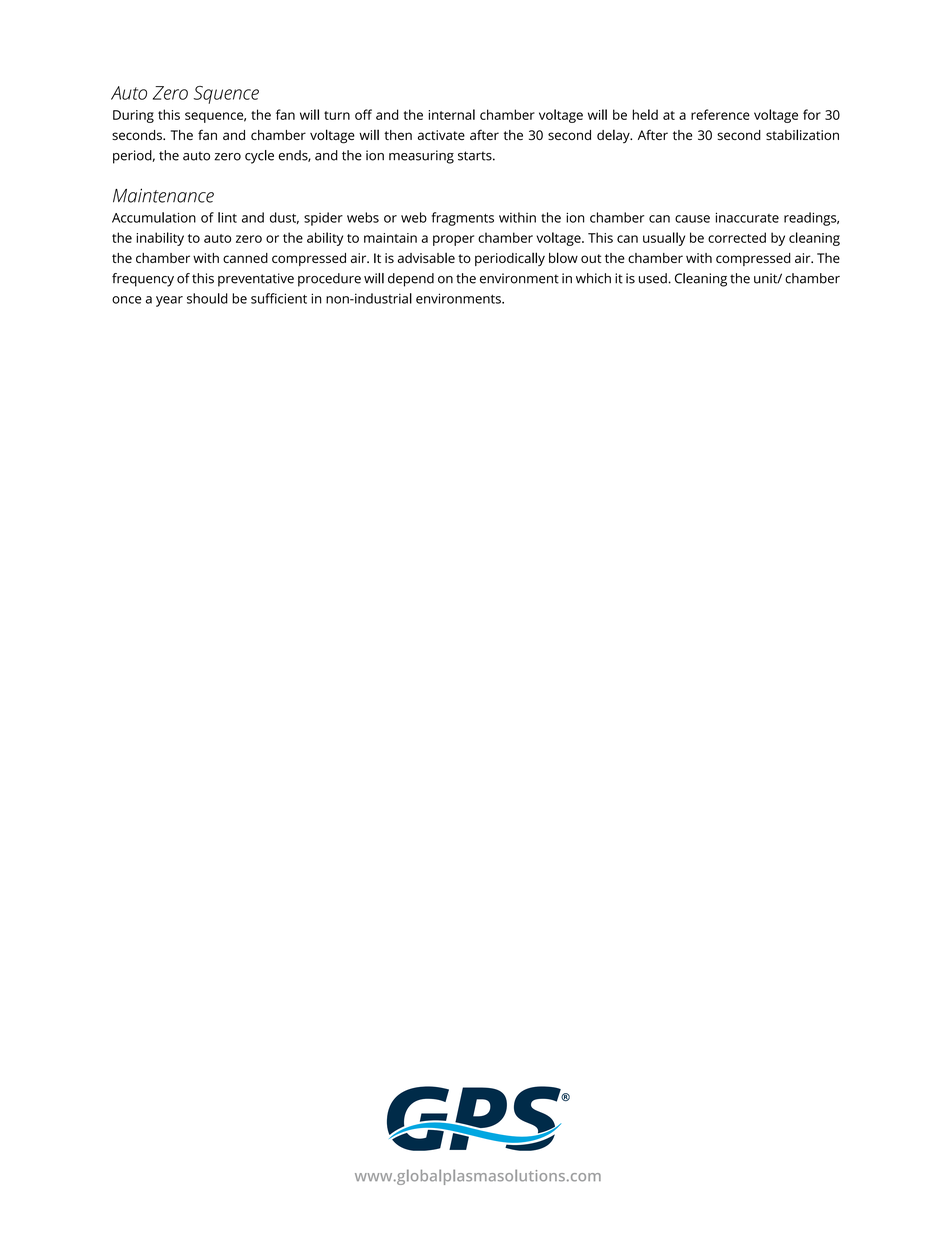  Describe the element at coordinates (463, 219) in the screenshot. I see `fragments` at that location.
